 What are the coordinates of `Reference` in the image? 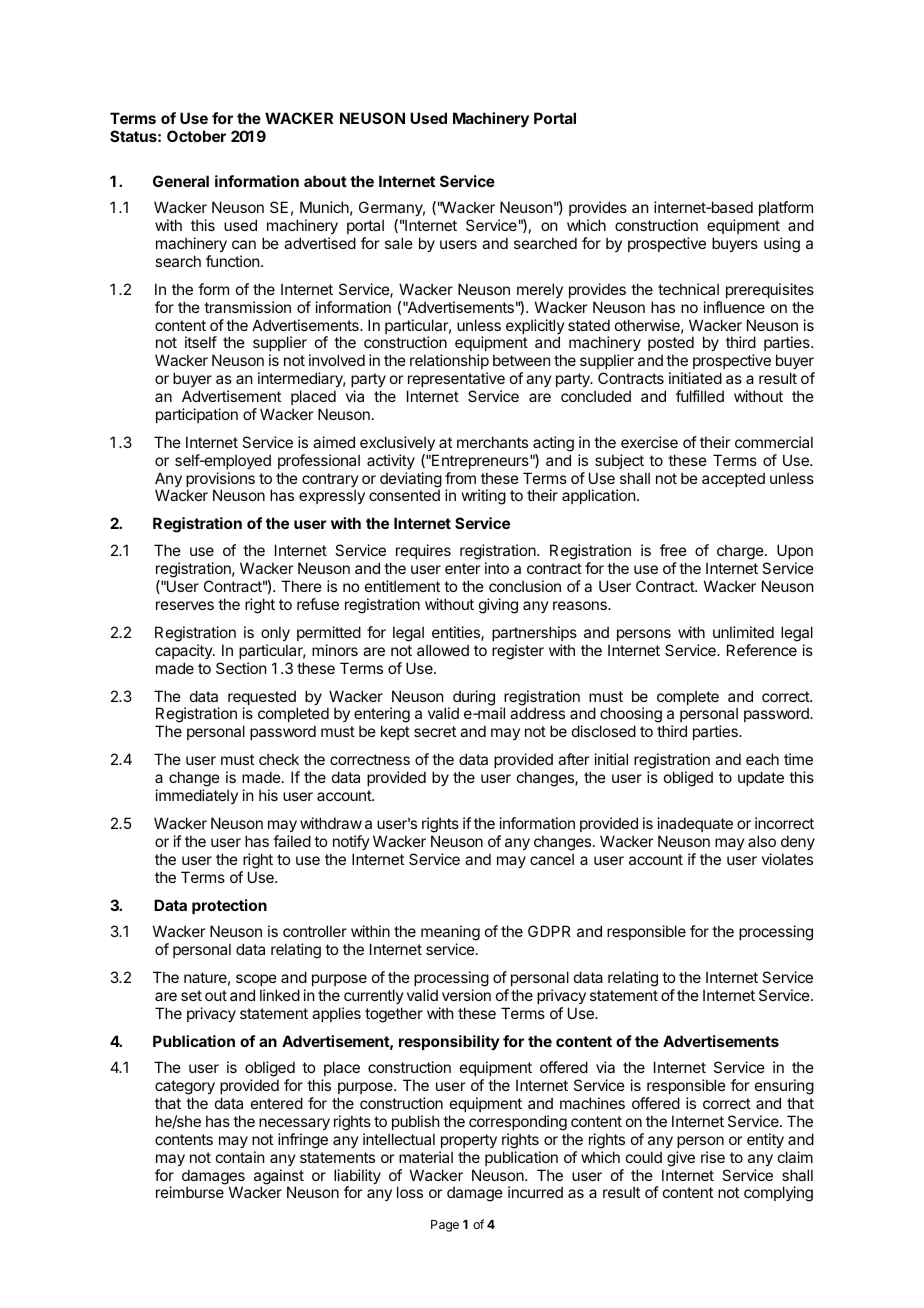 It's located at (762, 650).
